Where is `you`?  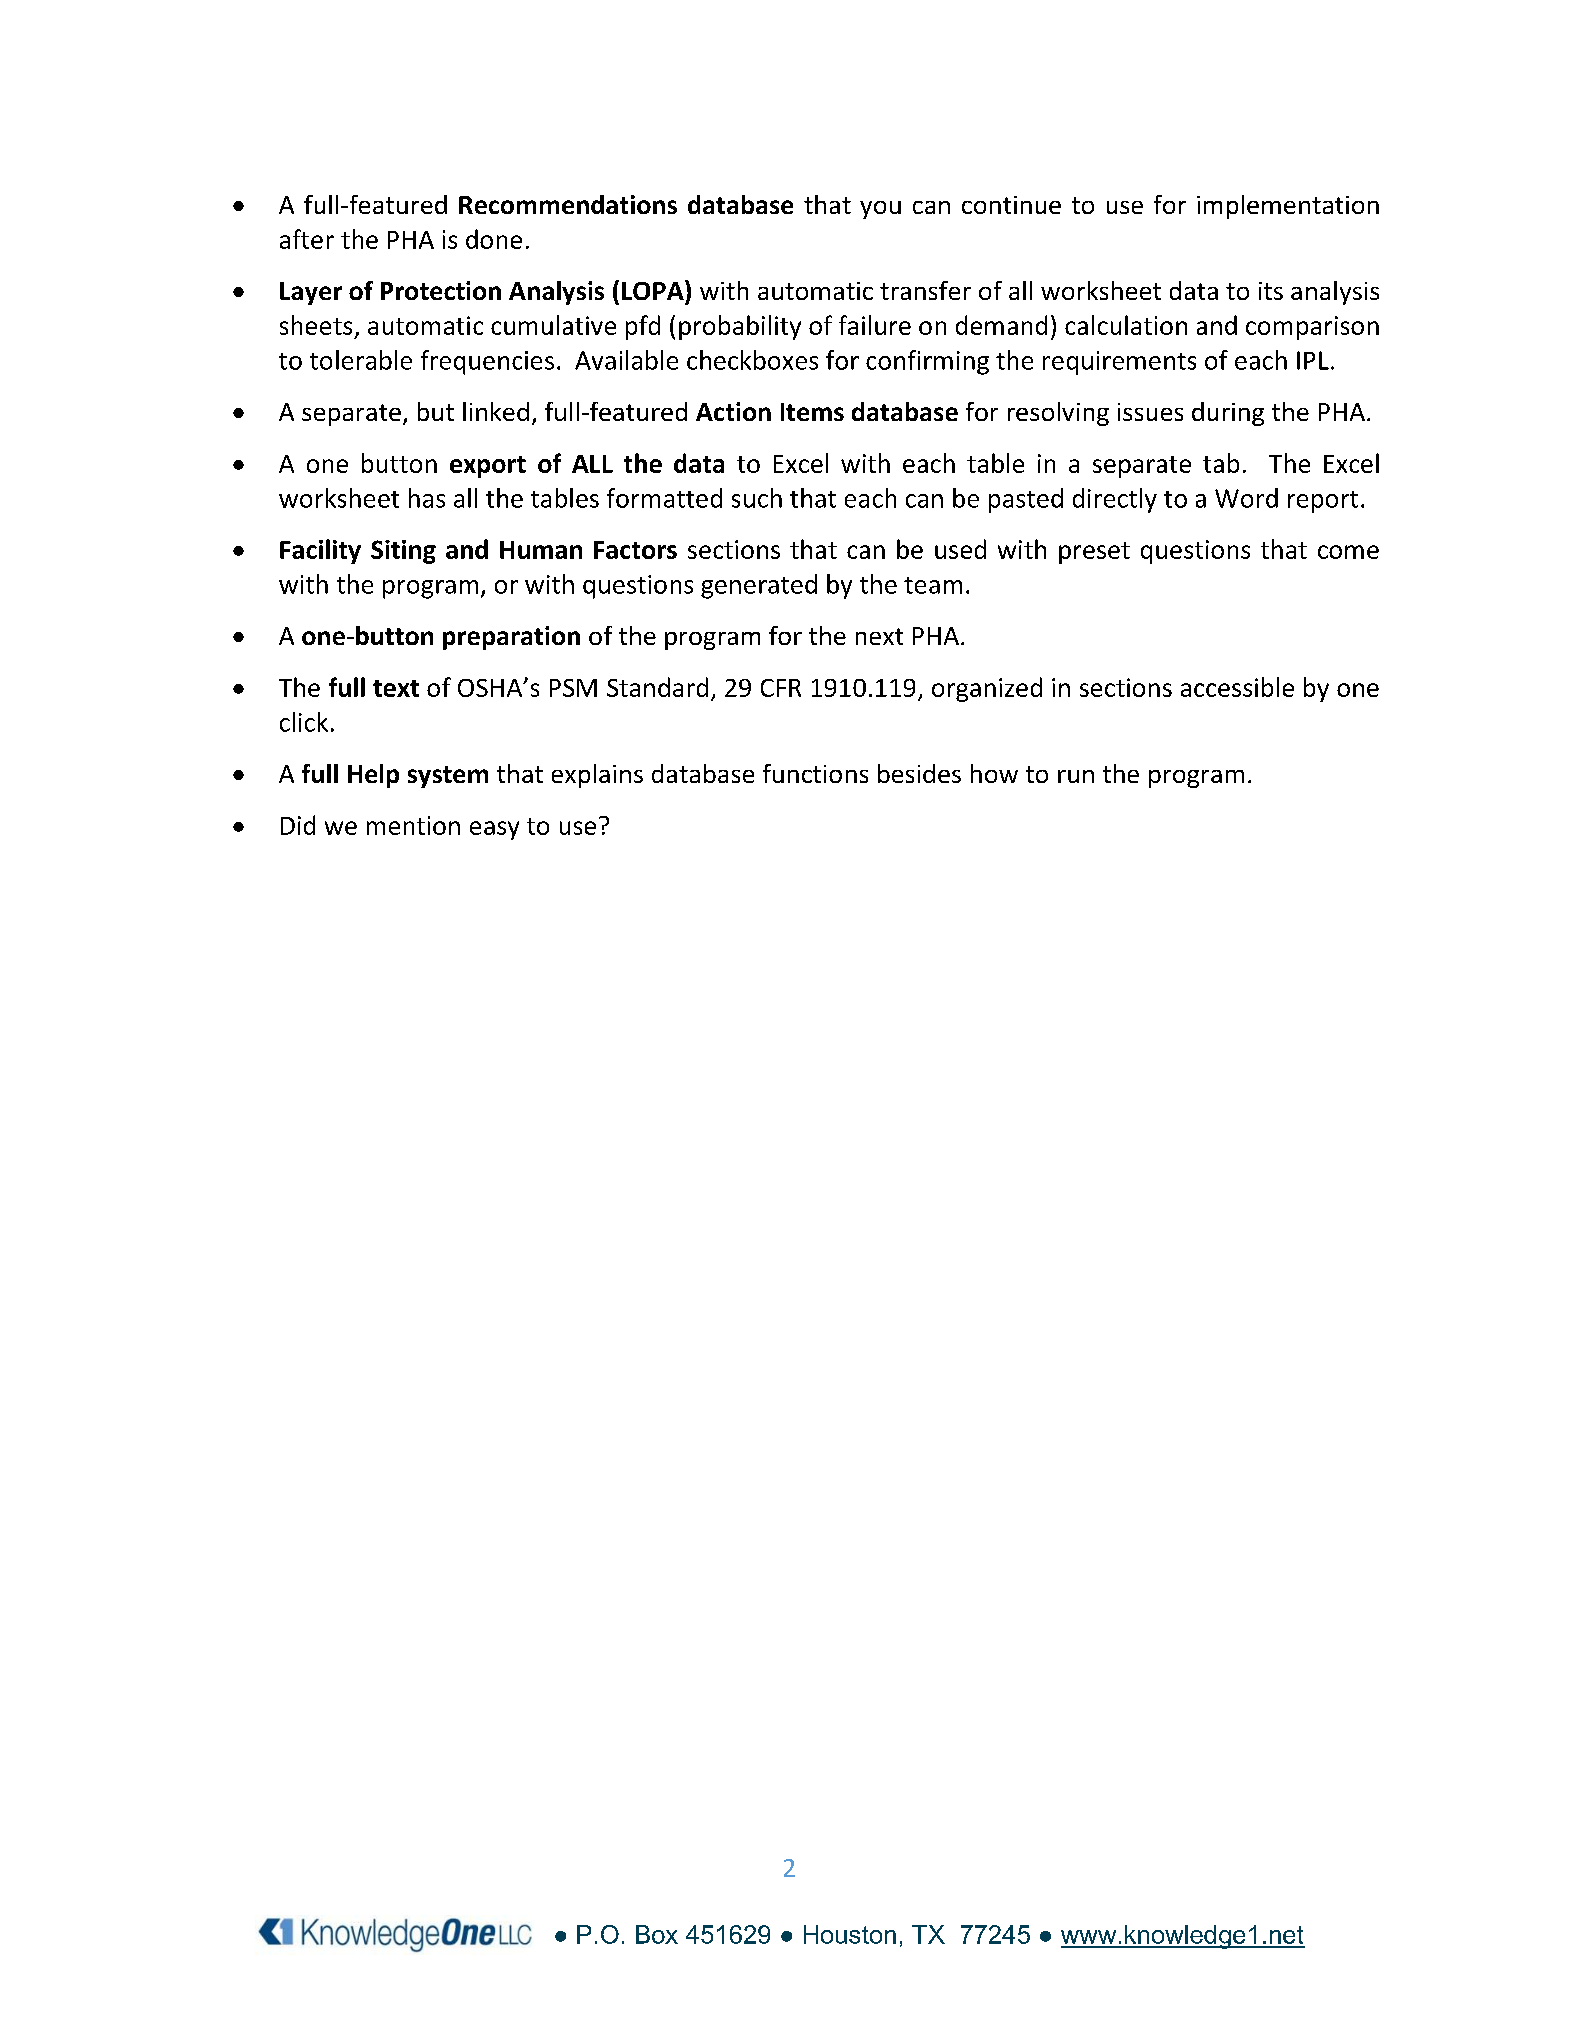 you is located at coordinates (880, 210).
